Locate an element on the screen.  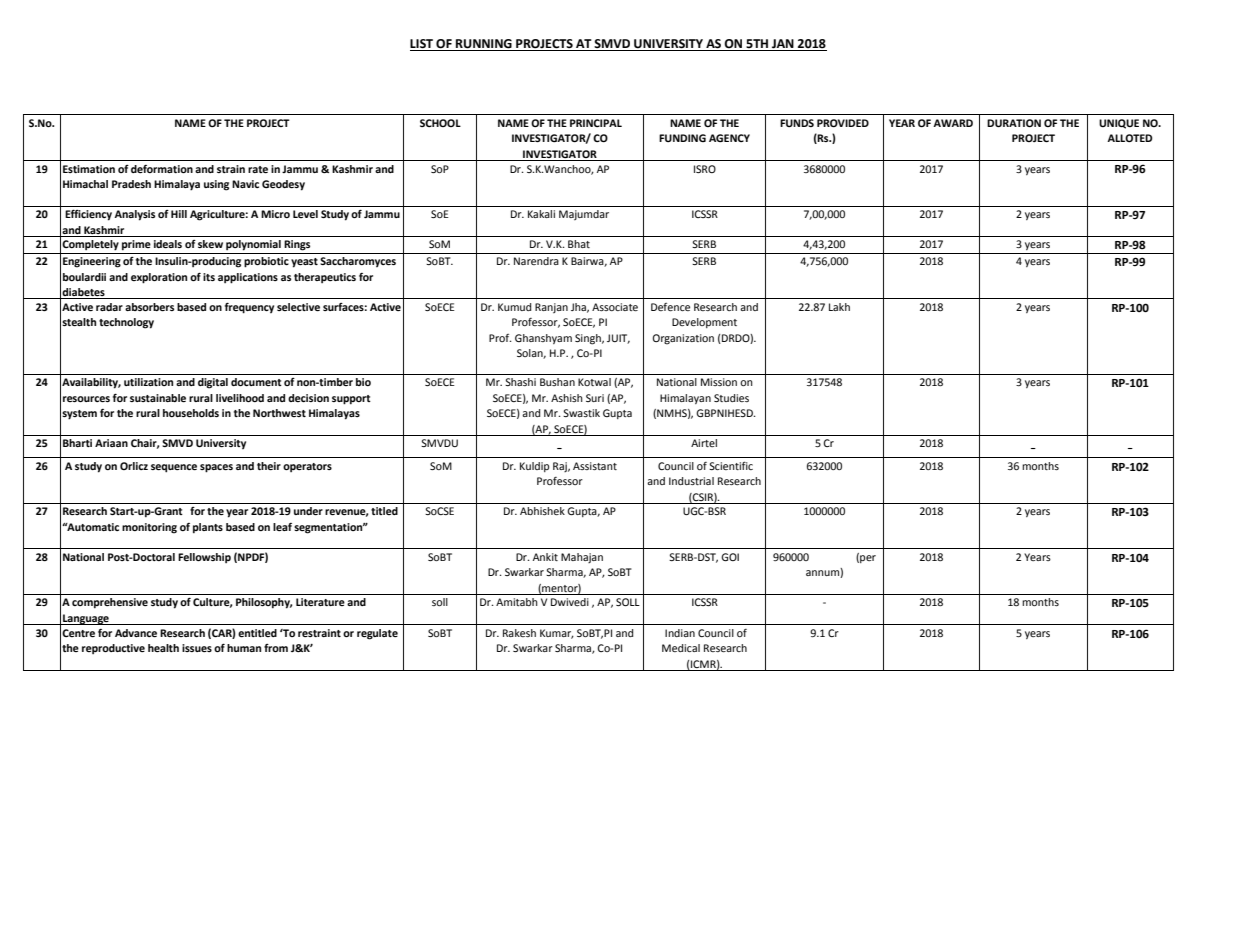
Scientific is located at coordinates (731, 465).
